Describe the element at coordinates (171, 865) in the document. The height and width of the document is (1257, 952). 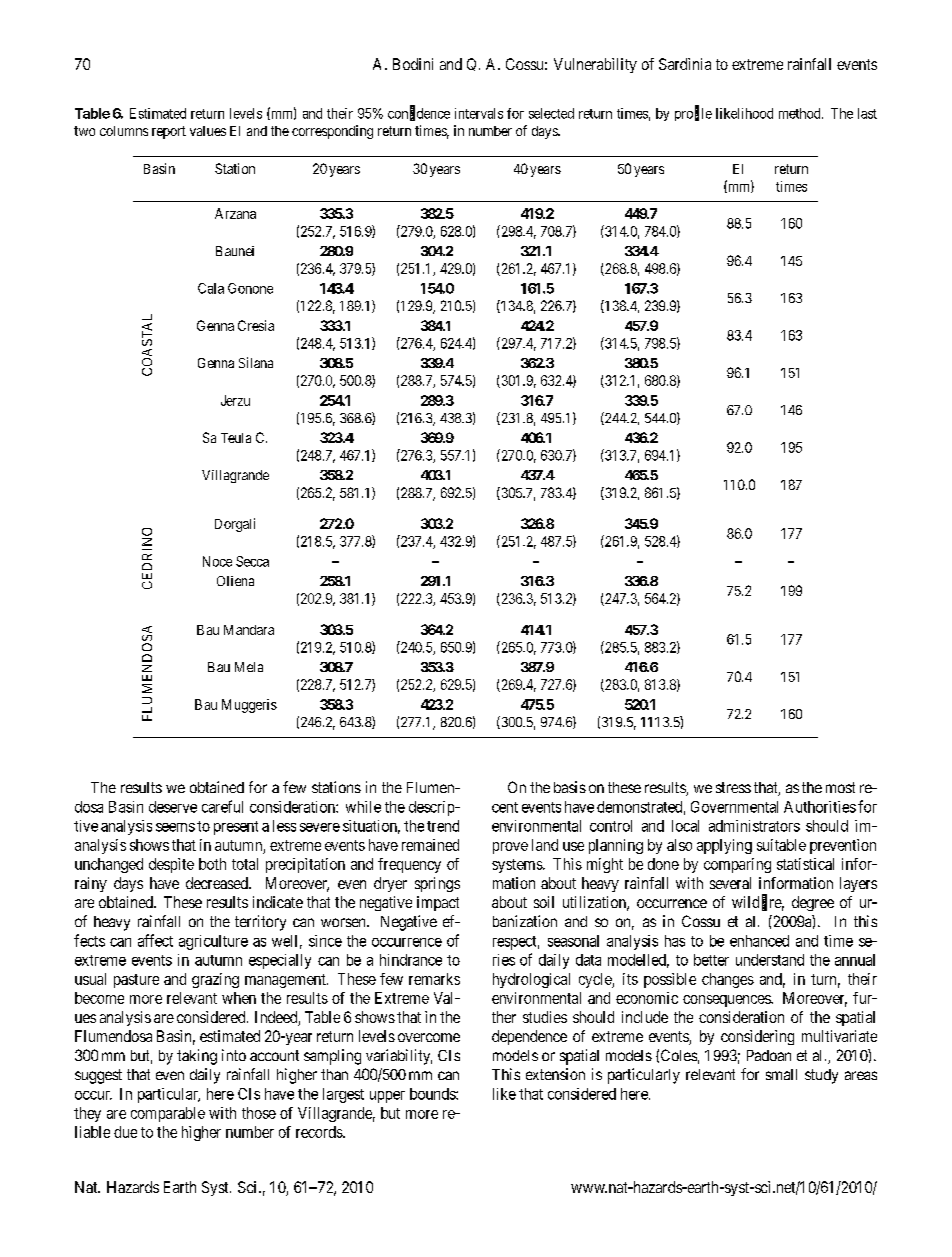
I see `despite` at that location.
